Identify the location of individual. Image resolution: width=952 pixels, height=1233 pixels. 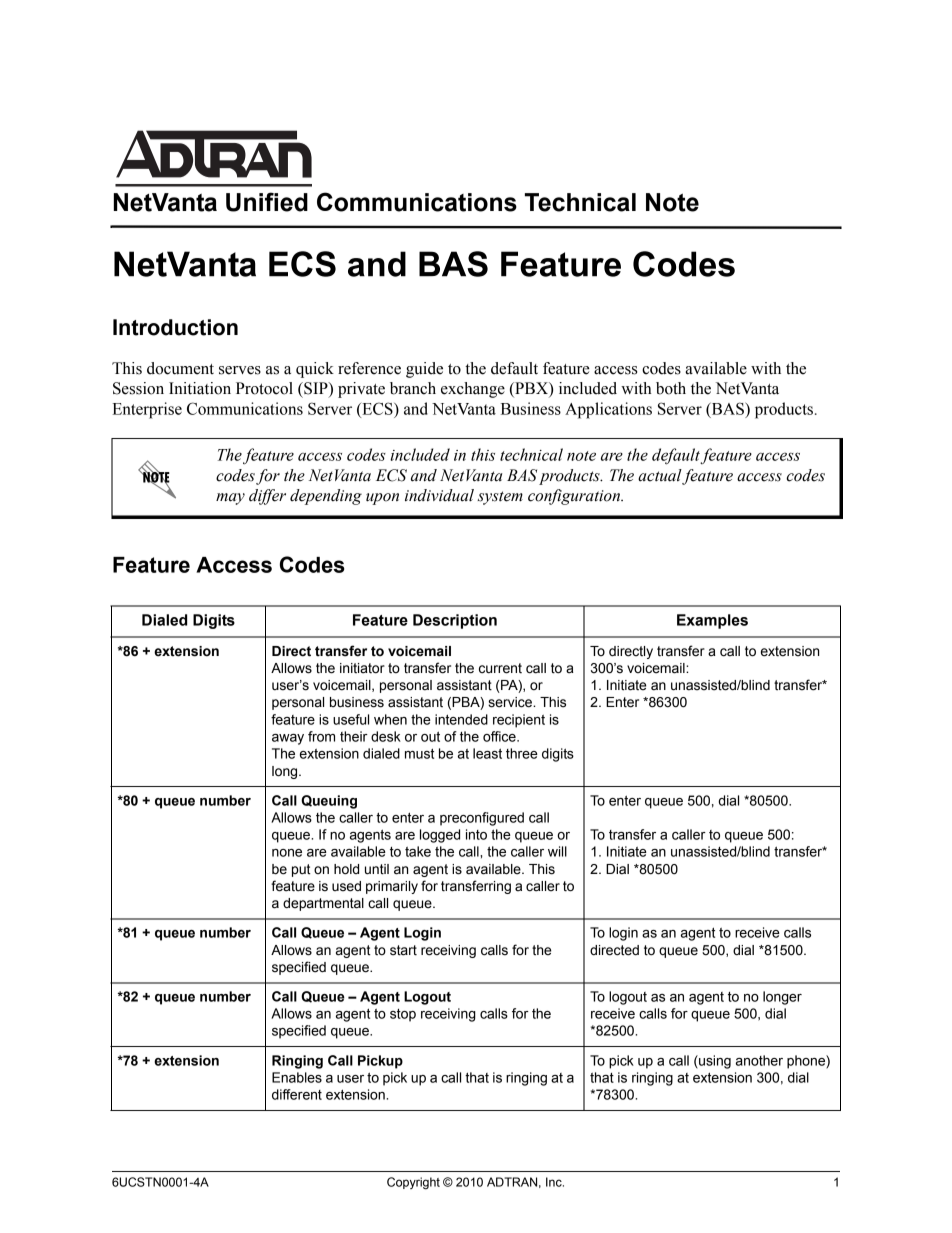
(439, 495).
